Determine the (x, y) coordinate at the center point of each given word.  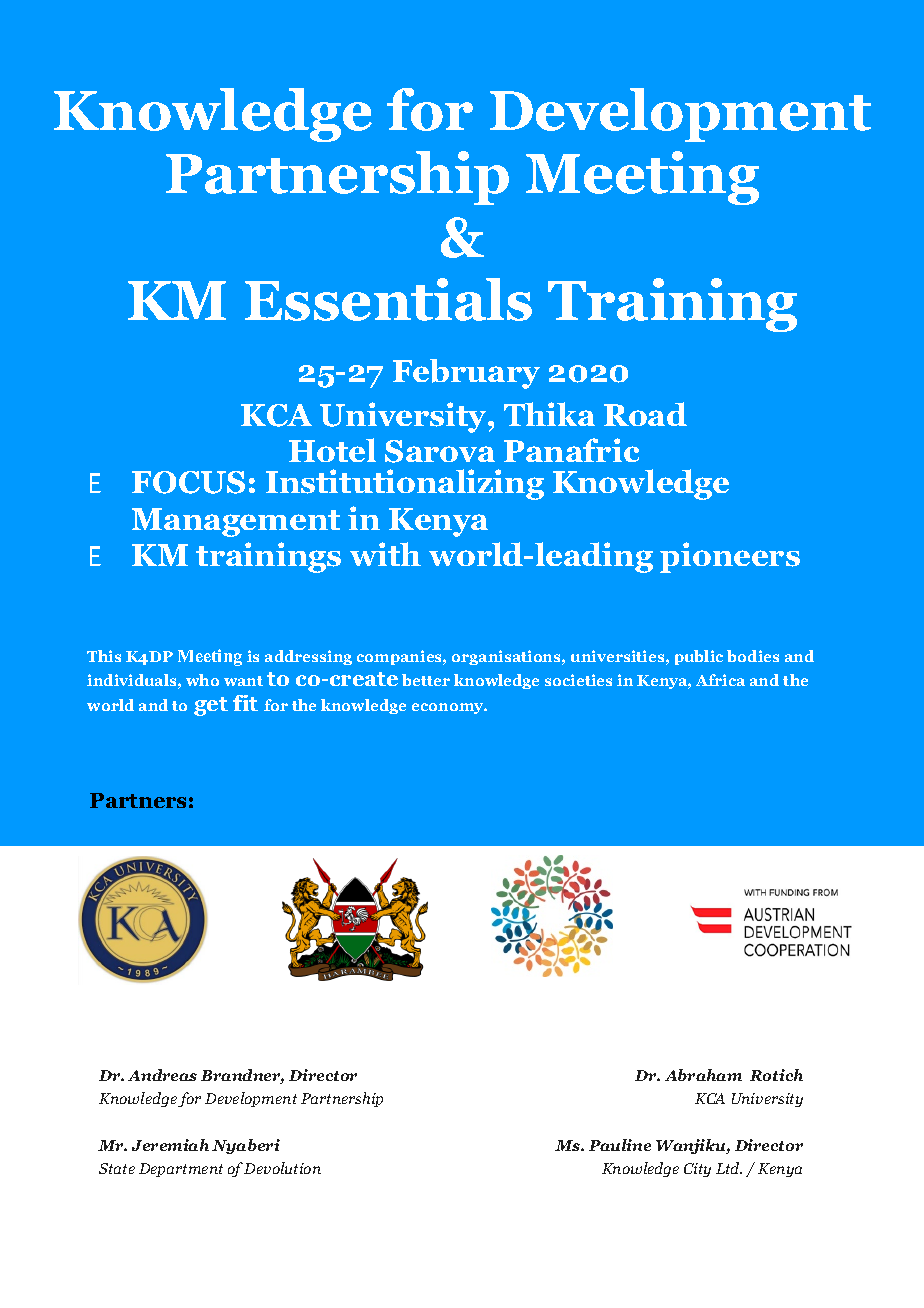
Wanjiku (692, 1146)
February (466, 374)
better (426, 680)
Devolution (282, 1168)
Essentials (388, 299)
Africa (720, 680)
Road (645, 414)
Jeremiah (170, 1145)
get (211, 706)
